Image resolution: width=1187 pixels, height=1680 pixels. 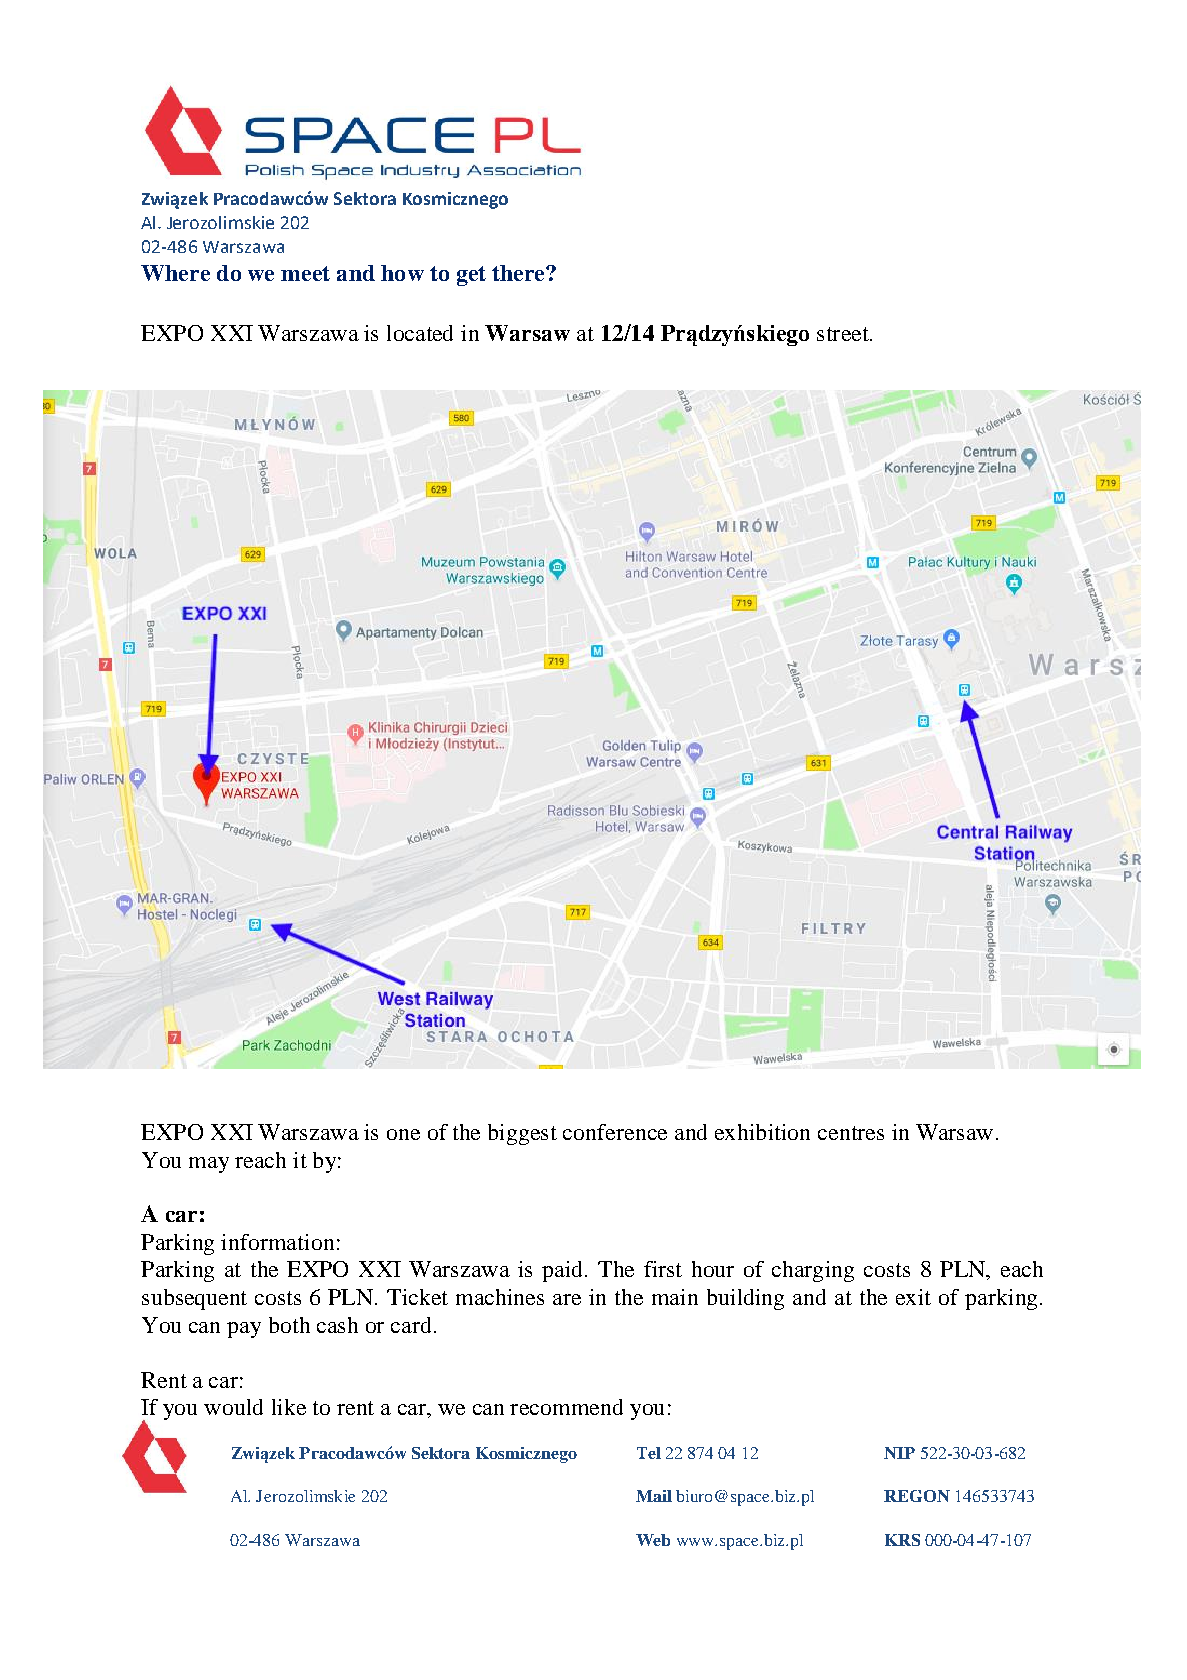 What do you see at coordinates (420, 333) in the page?
I see `located` at bounding box center [420, 333].
